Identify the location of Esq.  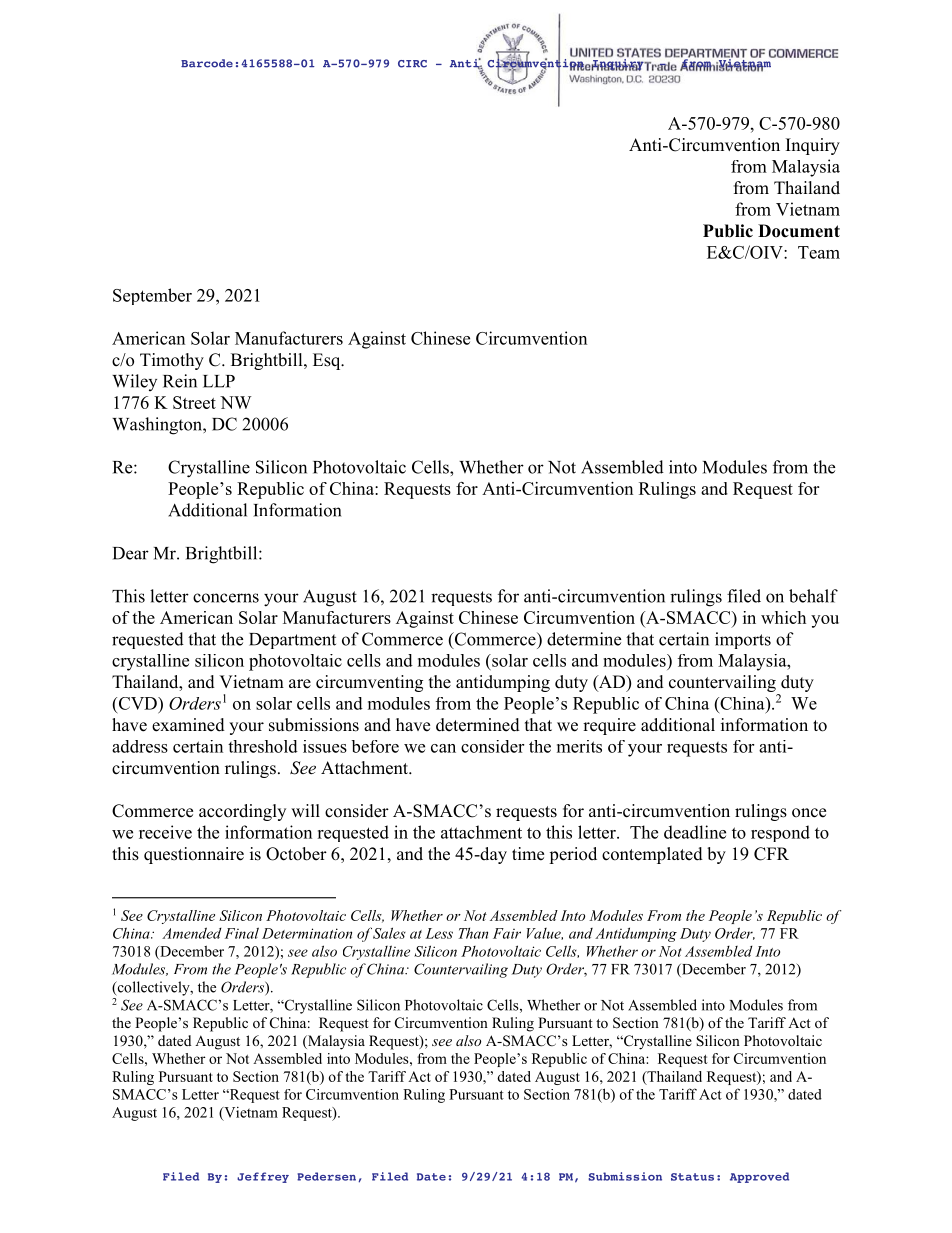
(328, 361).
